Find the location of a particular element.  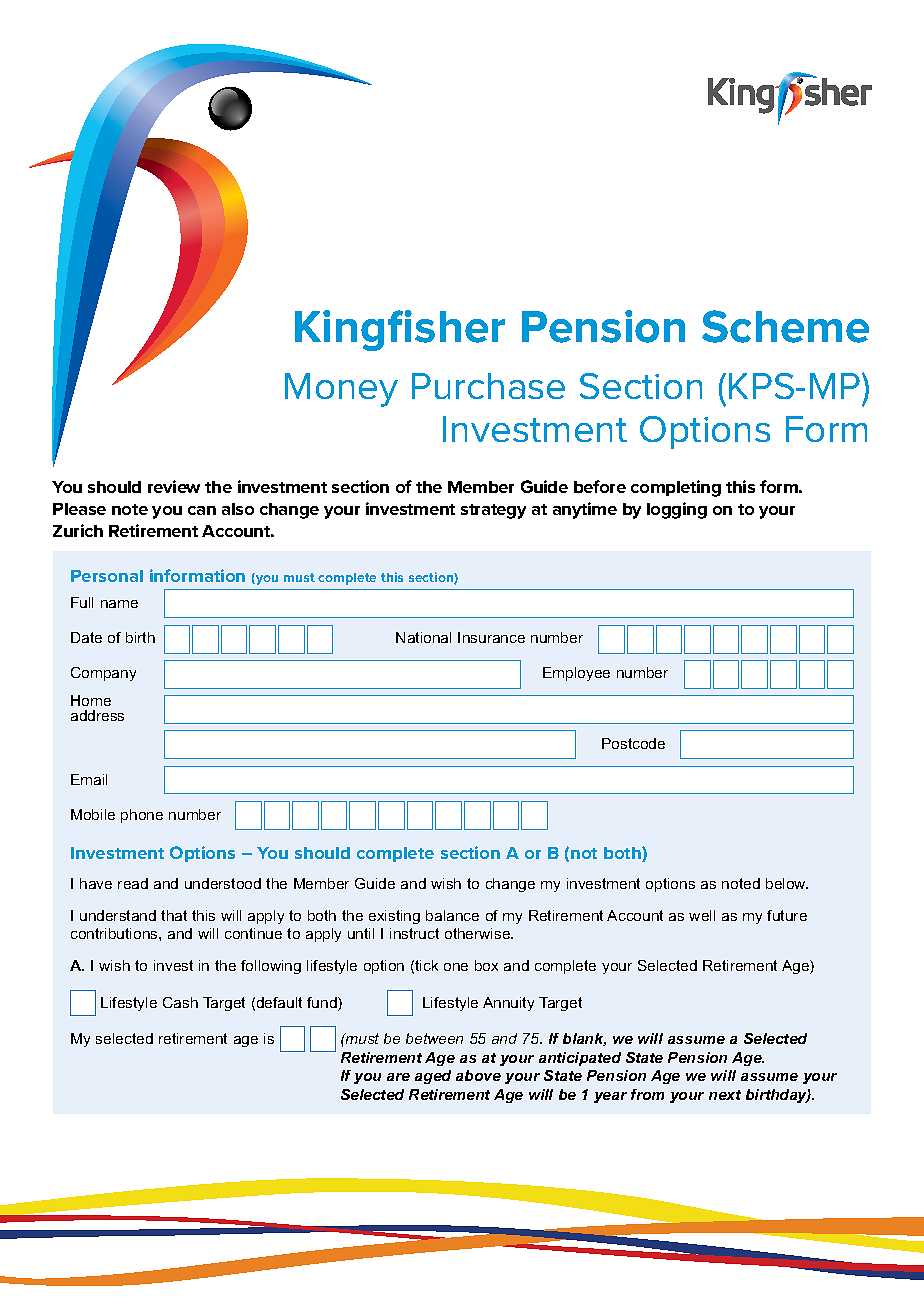

Money is located at coordinates (341, 390).
